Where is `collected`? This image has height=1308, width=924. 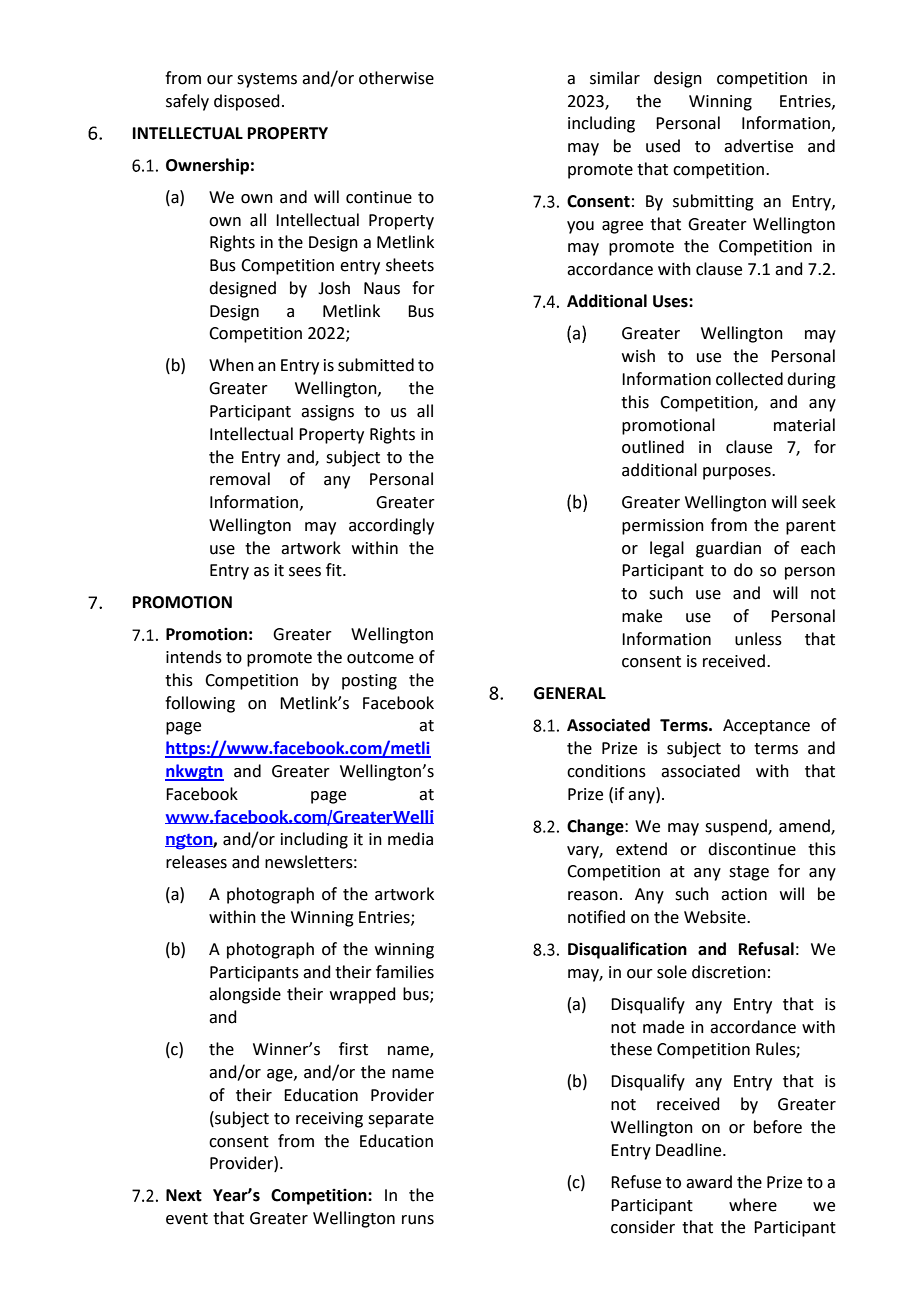 collected is located at coordinates (749, 379).
